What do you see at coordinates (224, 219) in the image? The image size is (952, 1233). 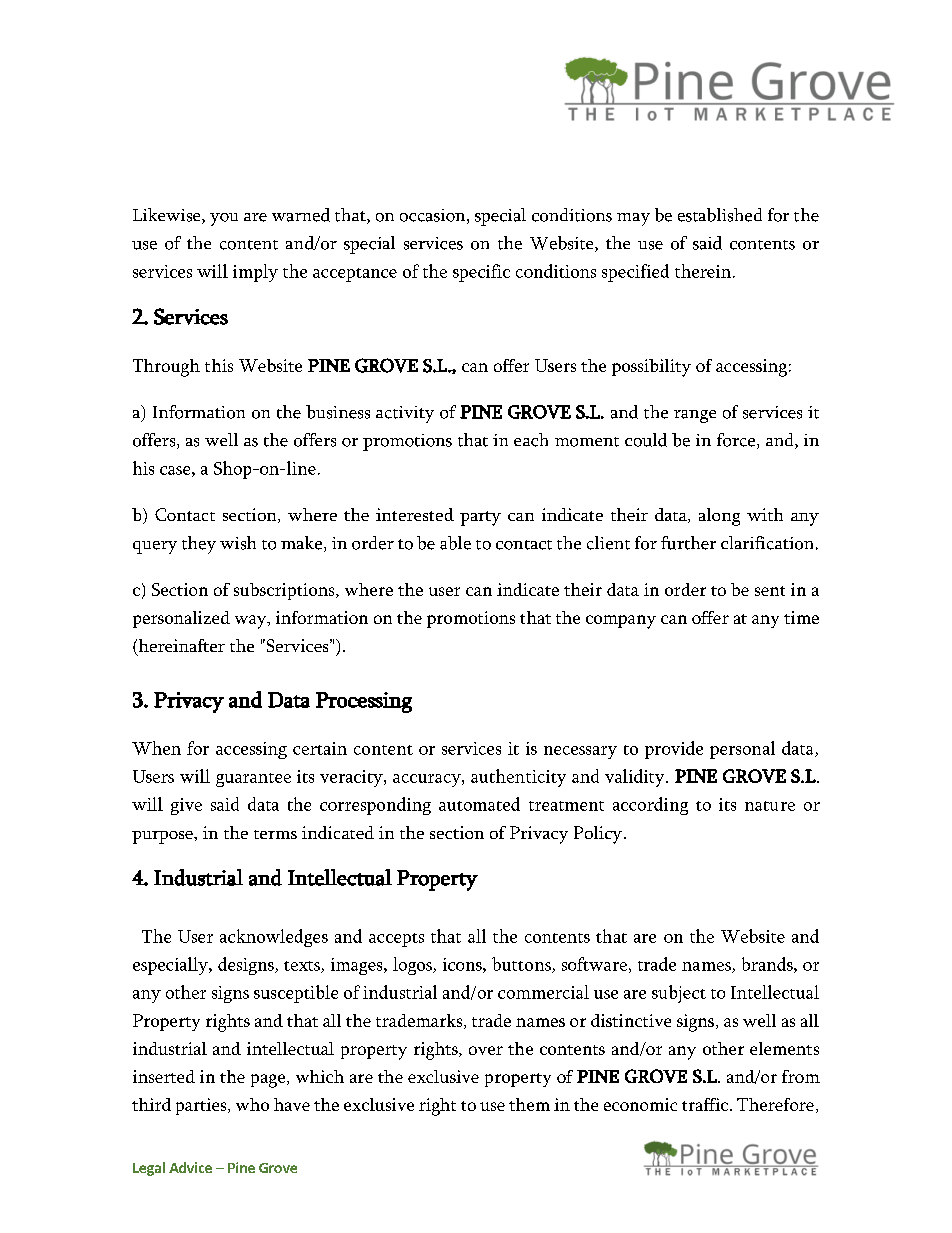 I see `you` at bounding box center [224, 219].
